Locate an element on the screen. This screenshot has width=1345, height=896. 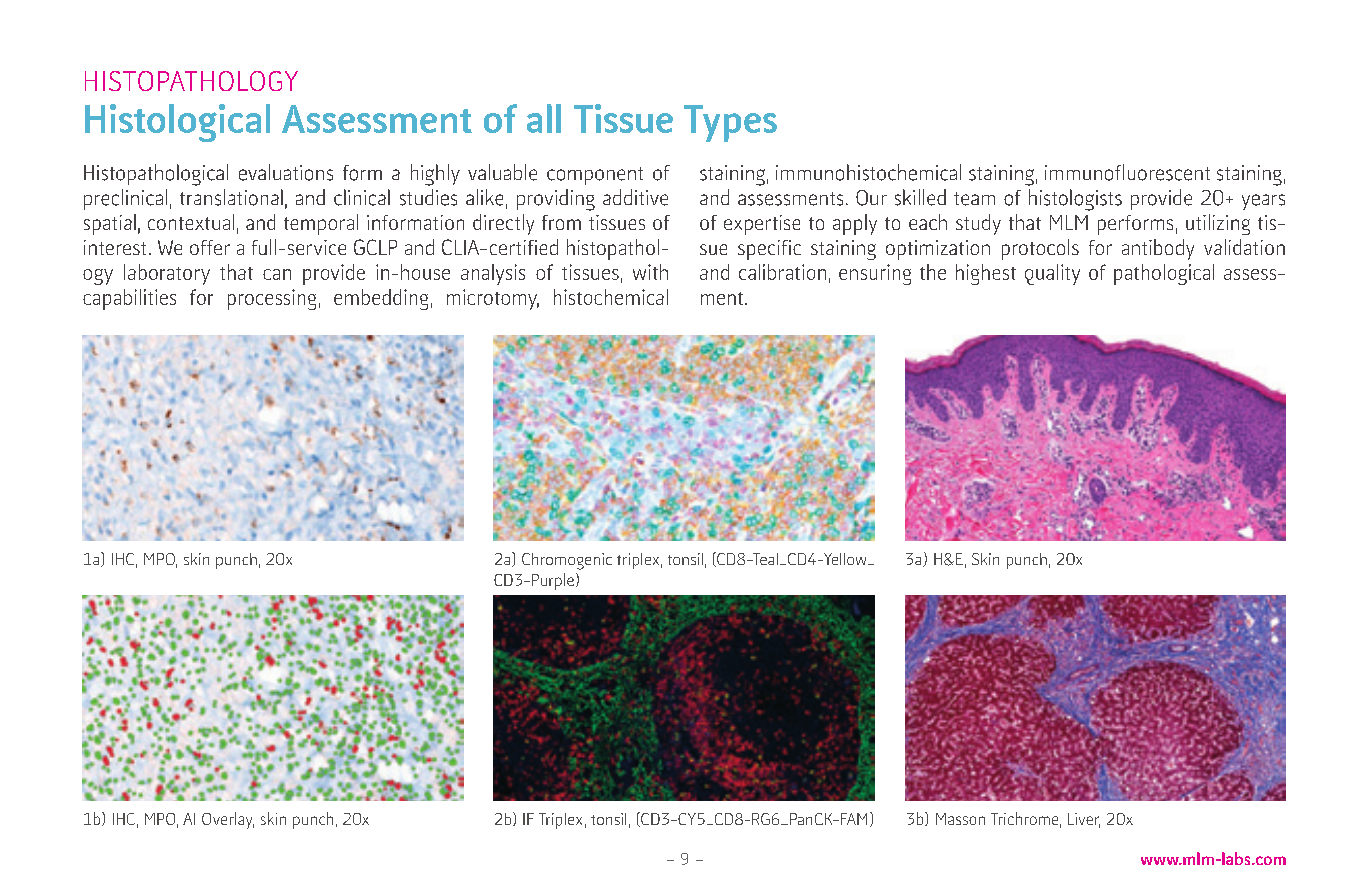
Liver is located at coordinates (1084, 820).
